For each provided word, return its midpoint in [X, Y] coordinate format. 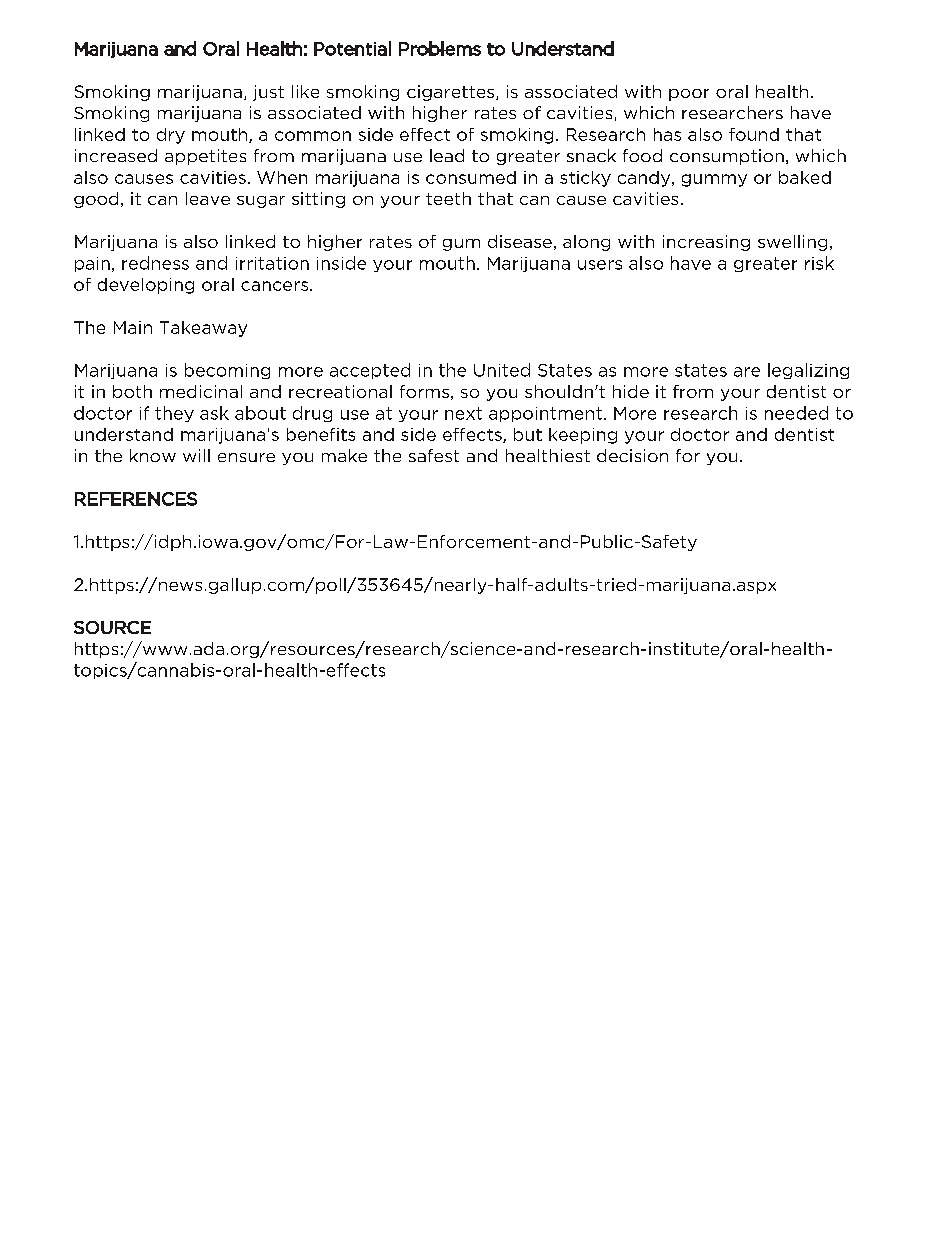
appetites [205, 157]
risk [819, 263]
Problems [440, 48]
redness [155, 263]
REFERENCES [136, 499]
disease [520, 241]
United [502, 370]
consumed [471, 177]
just [268, 93]
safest [434, 455]
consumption [727, 157]
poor [689, 95]
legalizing [808, 371]
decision [632, 455]
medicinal [201, 391]
